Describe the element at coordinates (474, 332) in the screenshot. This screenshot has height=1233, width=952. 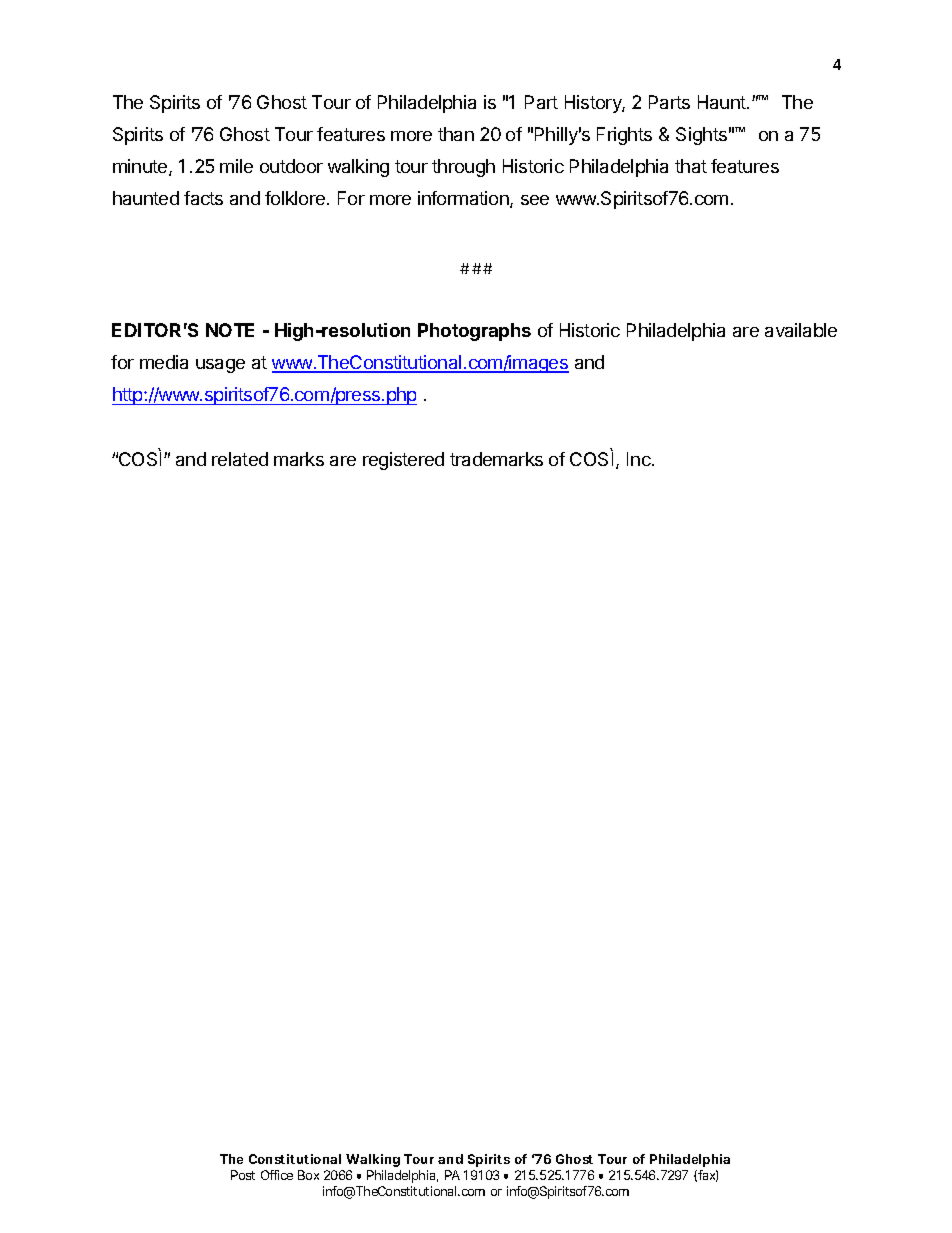
I see `Photographs` at that location.
